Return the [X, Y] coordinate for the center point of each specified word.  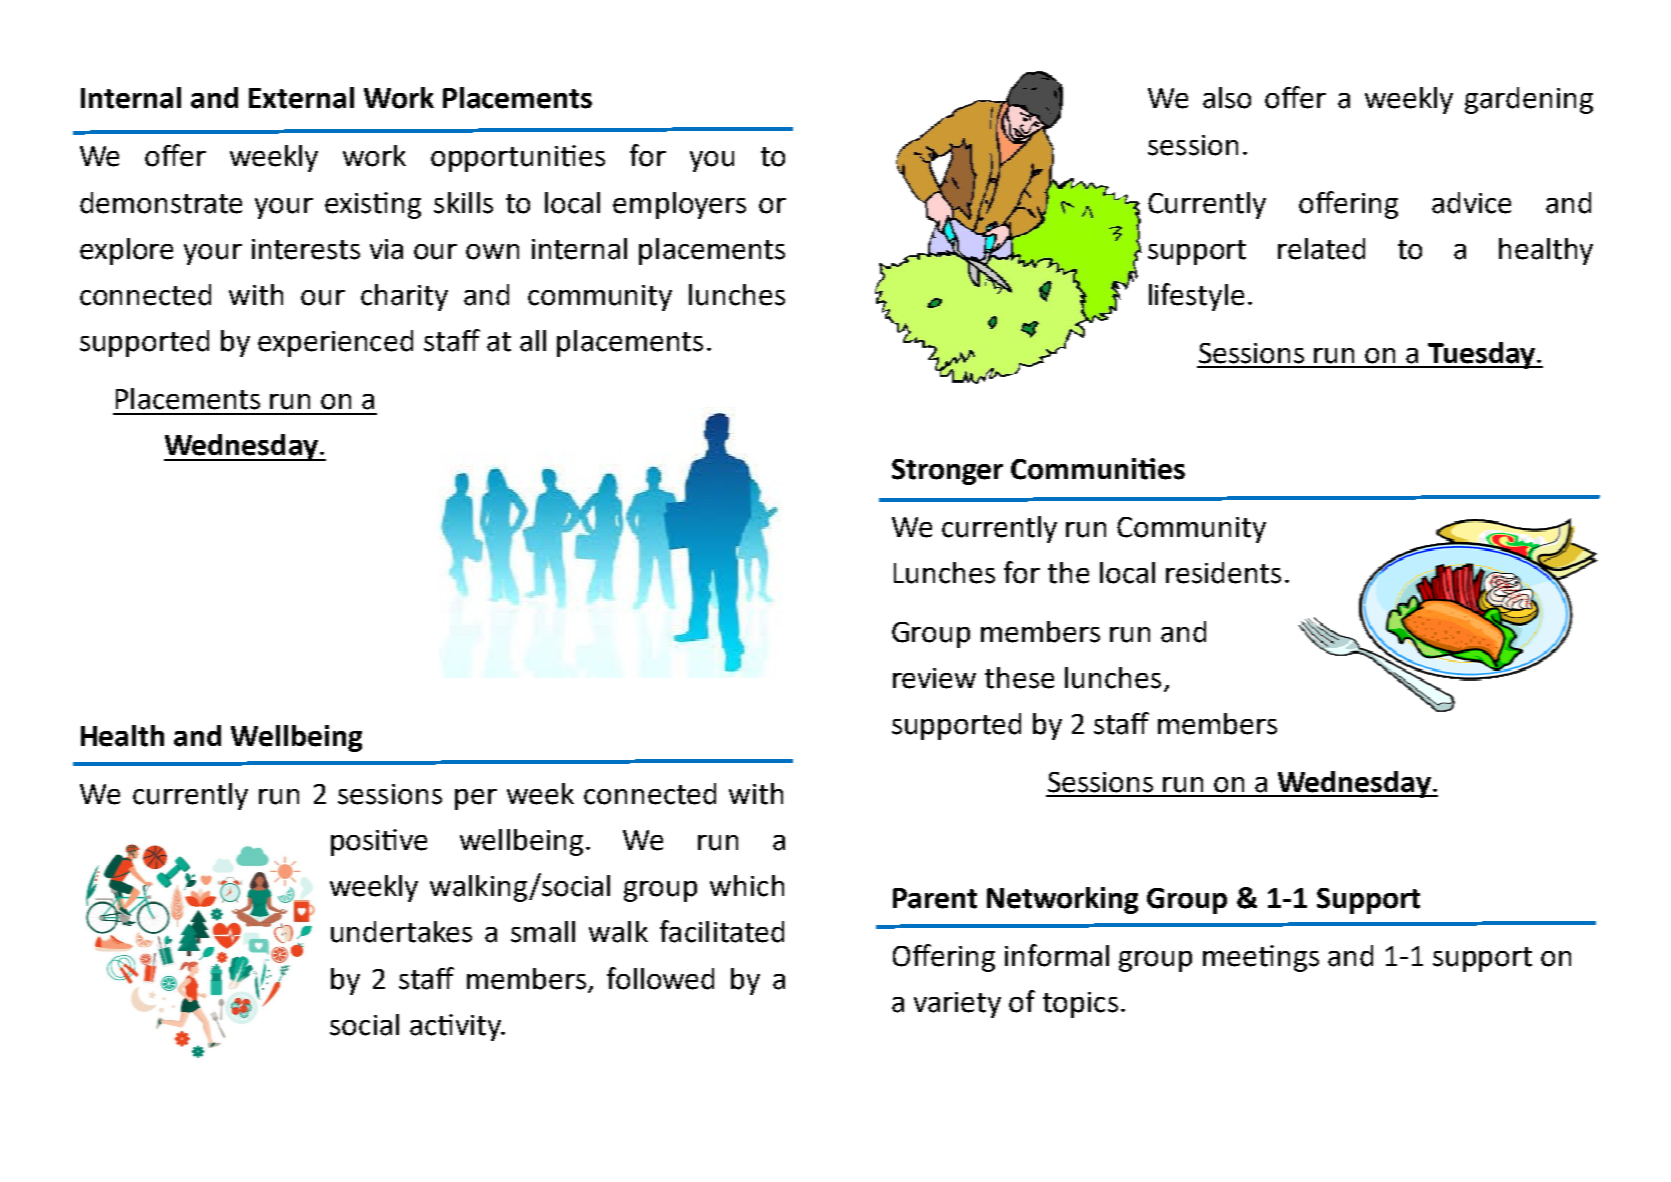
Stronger [947, 472]
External [301, 98]
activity [456, 1027]
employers [679, 205]
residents [1223, 573]
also [1227, 98]
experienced [335, 343]
